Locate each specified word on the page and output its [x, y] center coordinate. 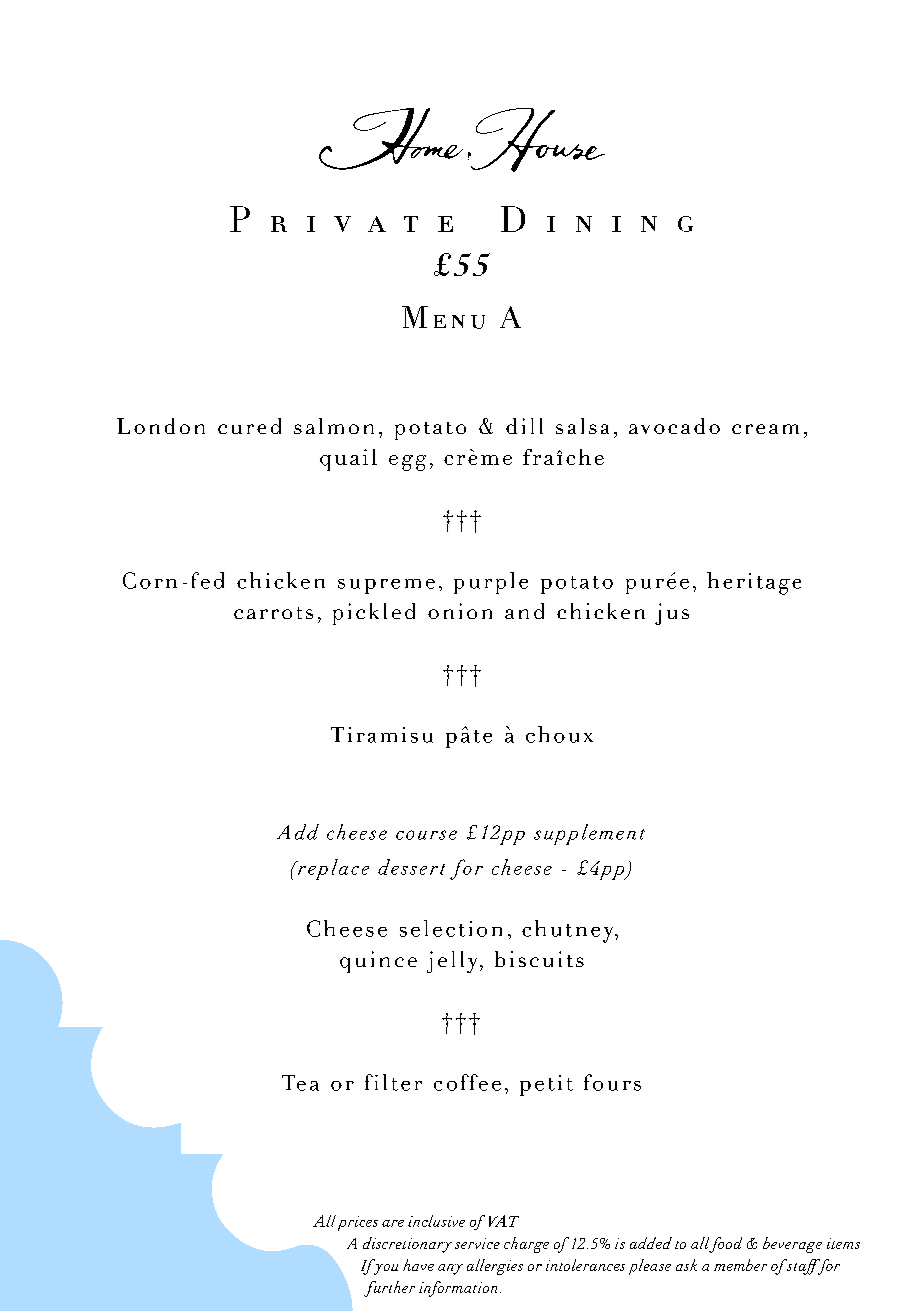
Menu [443, 317]
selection [451, 928]
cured [249, 426]
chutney [569, 931]
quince [378, 962]
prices [358, 1223]
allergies [495, 1267]
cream [765, 429]
